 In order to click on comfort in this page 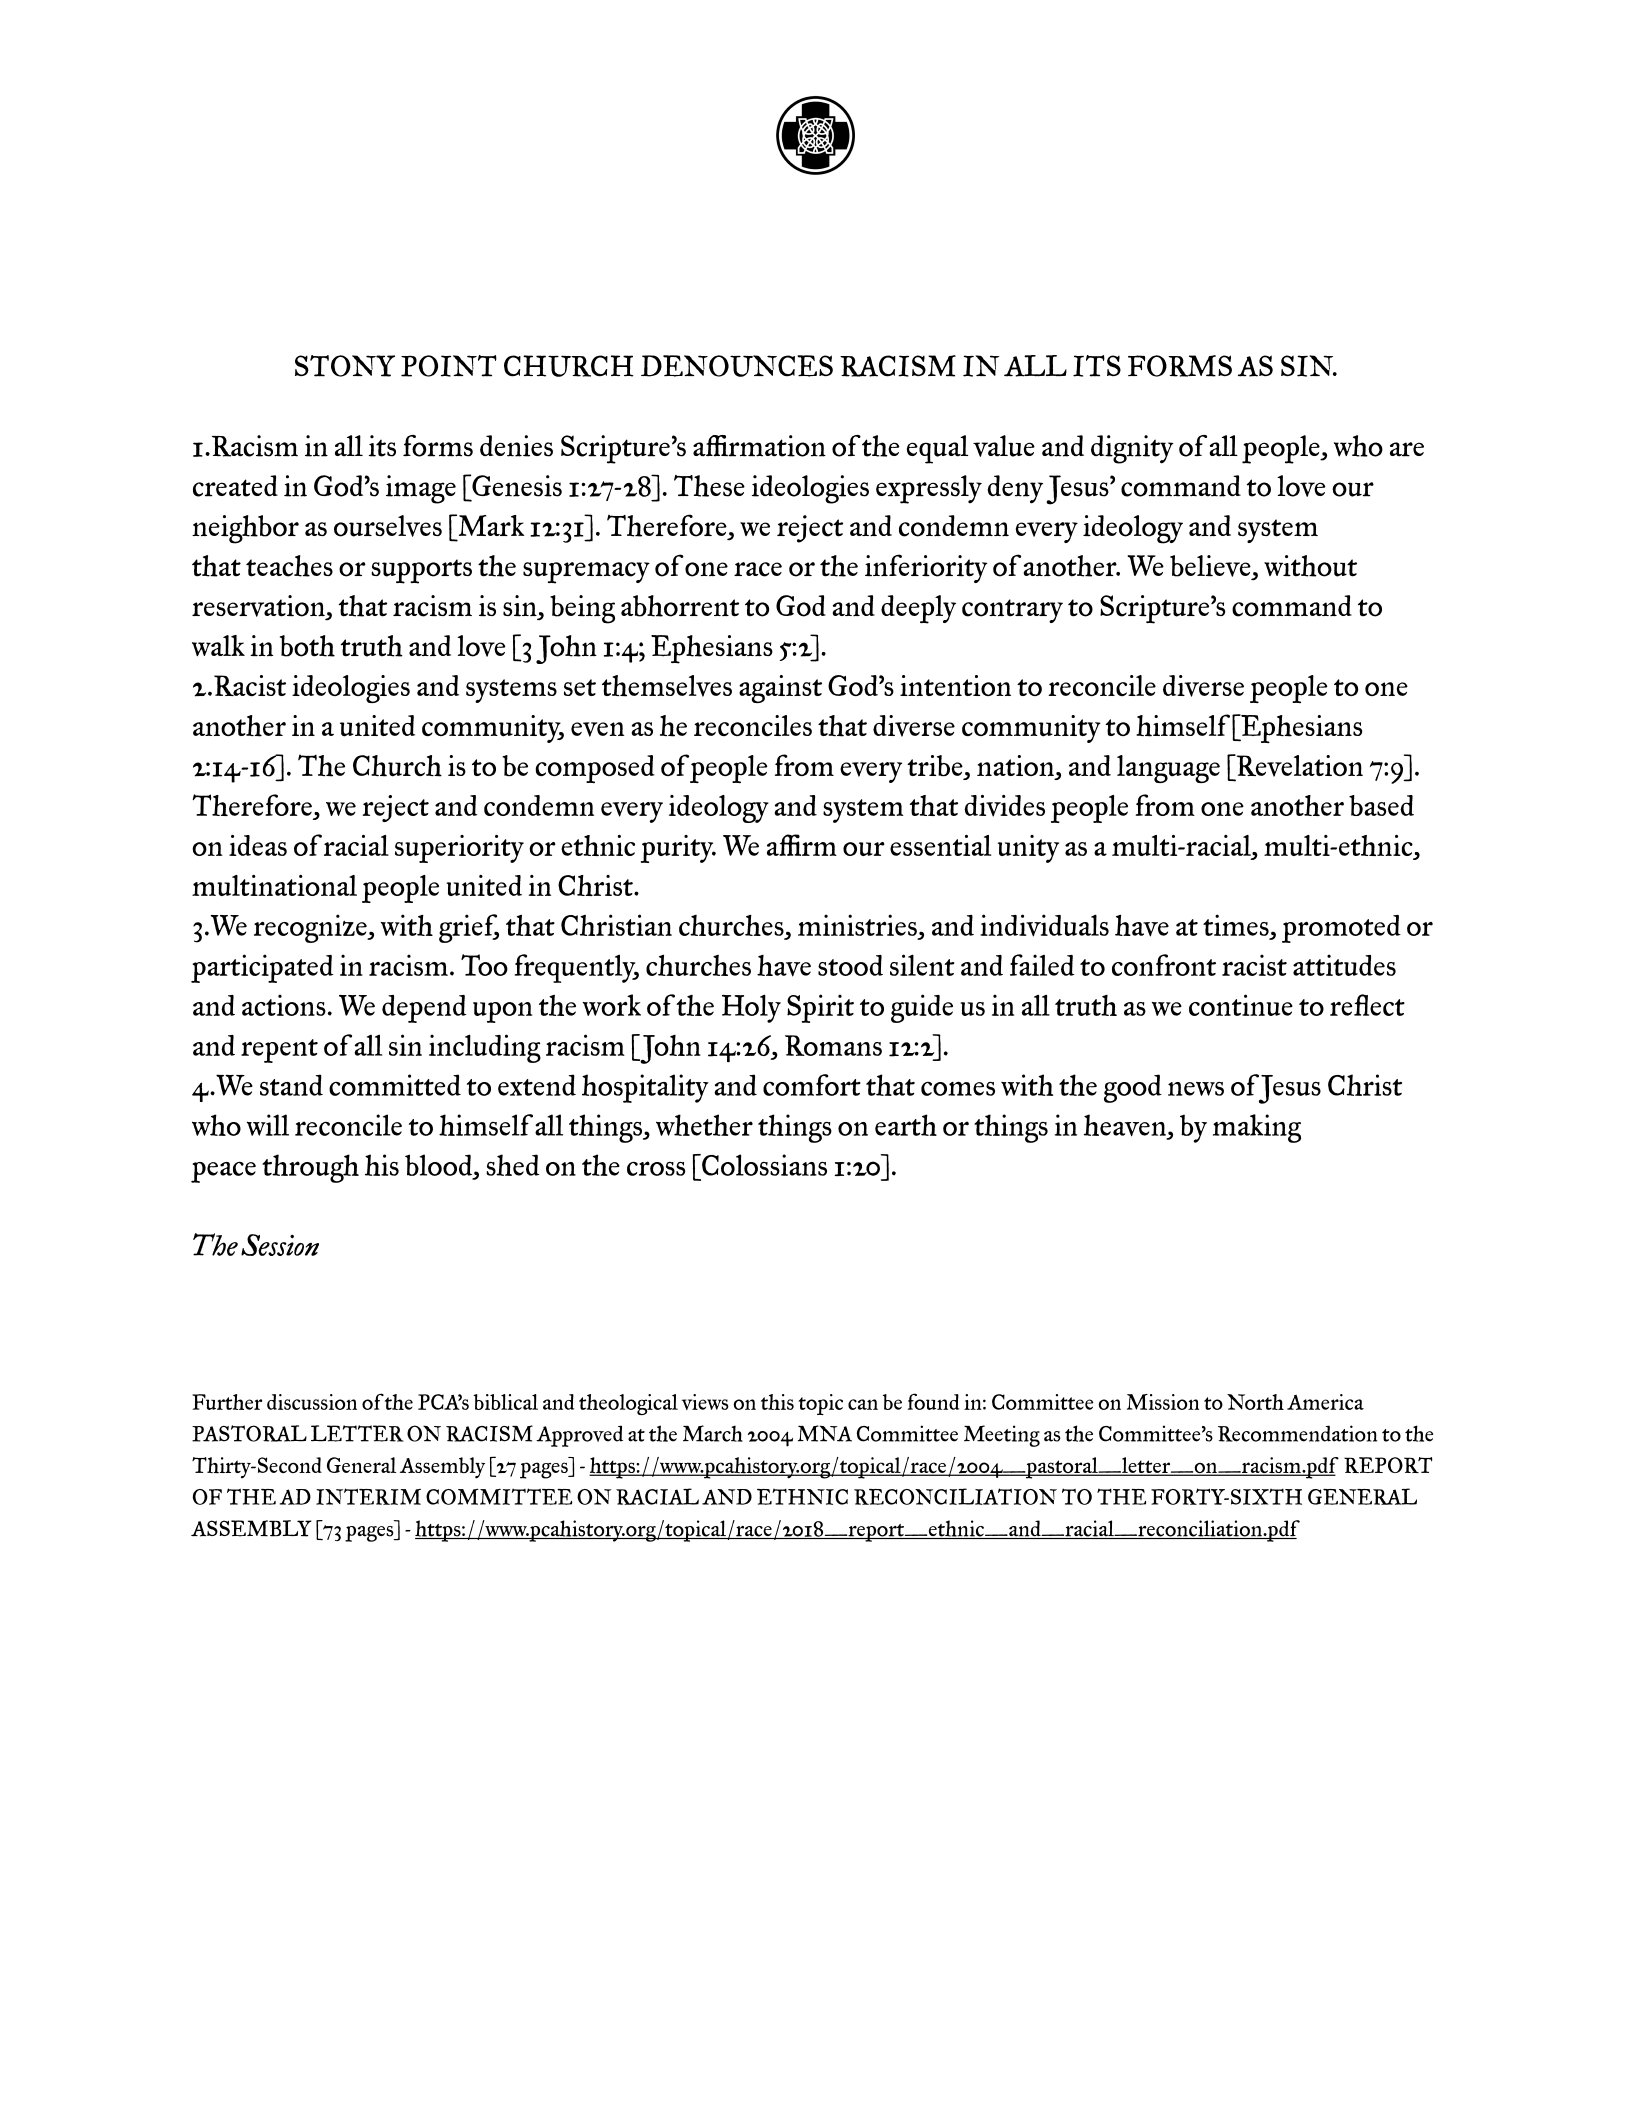, I will do `click(812, 1085)`.
